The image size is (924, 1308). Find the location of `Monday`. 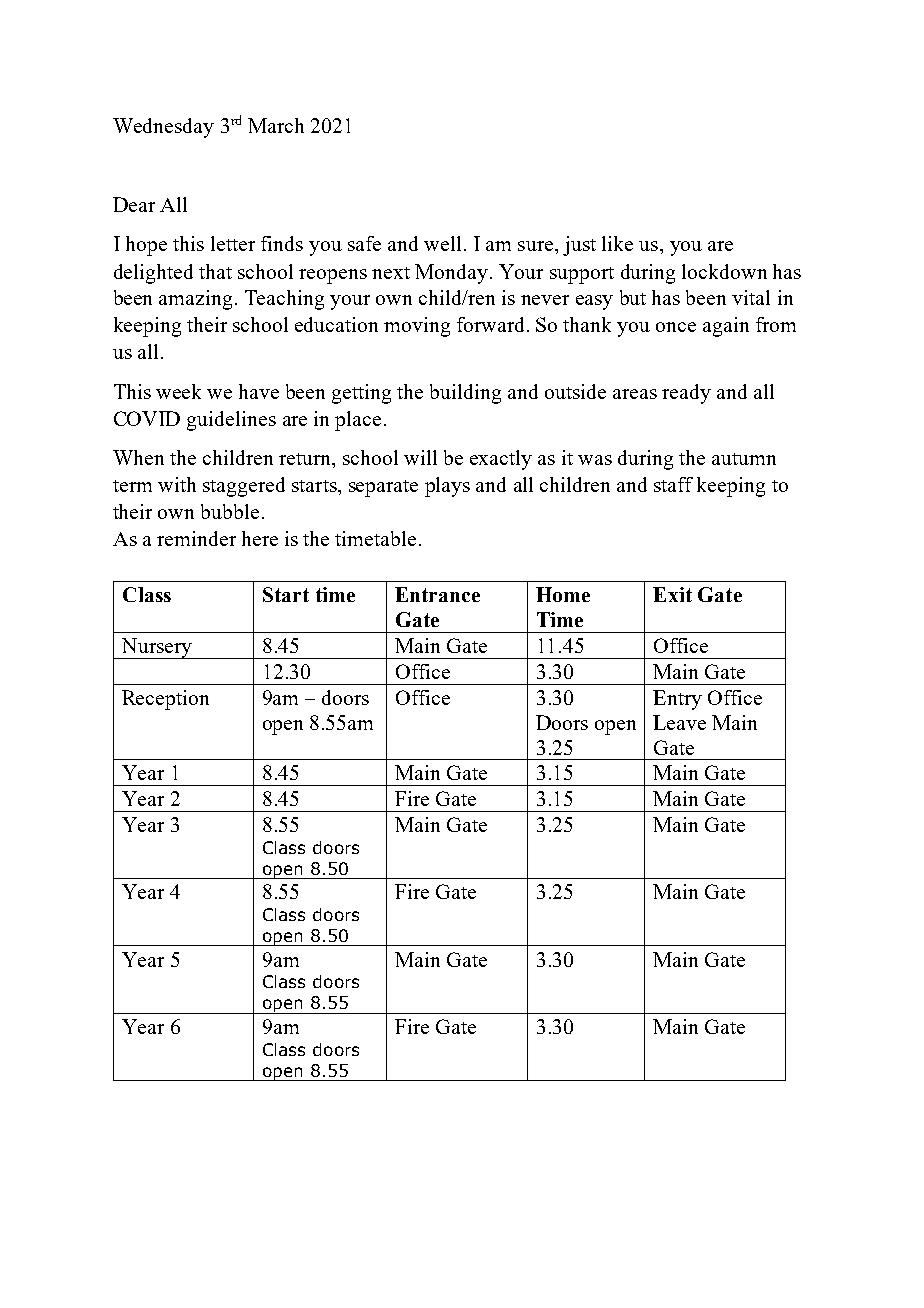

Monday is located at coordinates (451, 274).
